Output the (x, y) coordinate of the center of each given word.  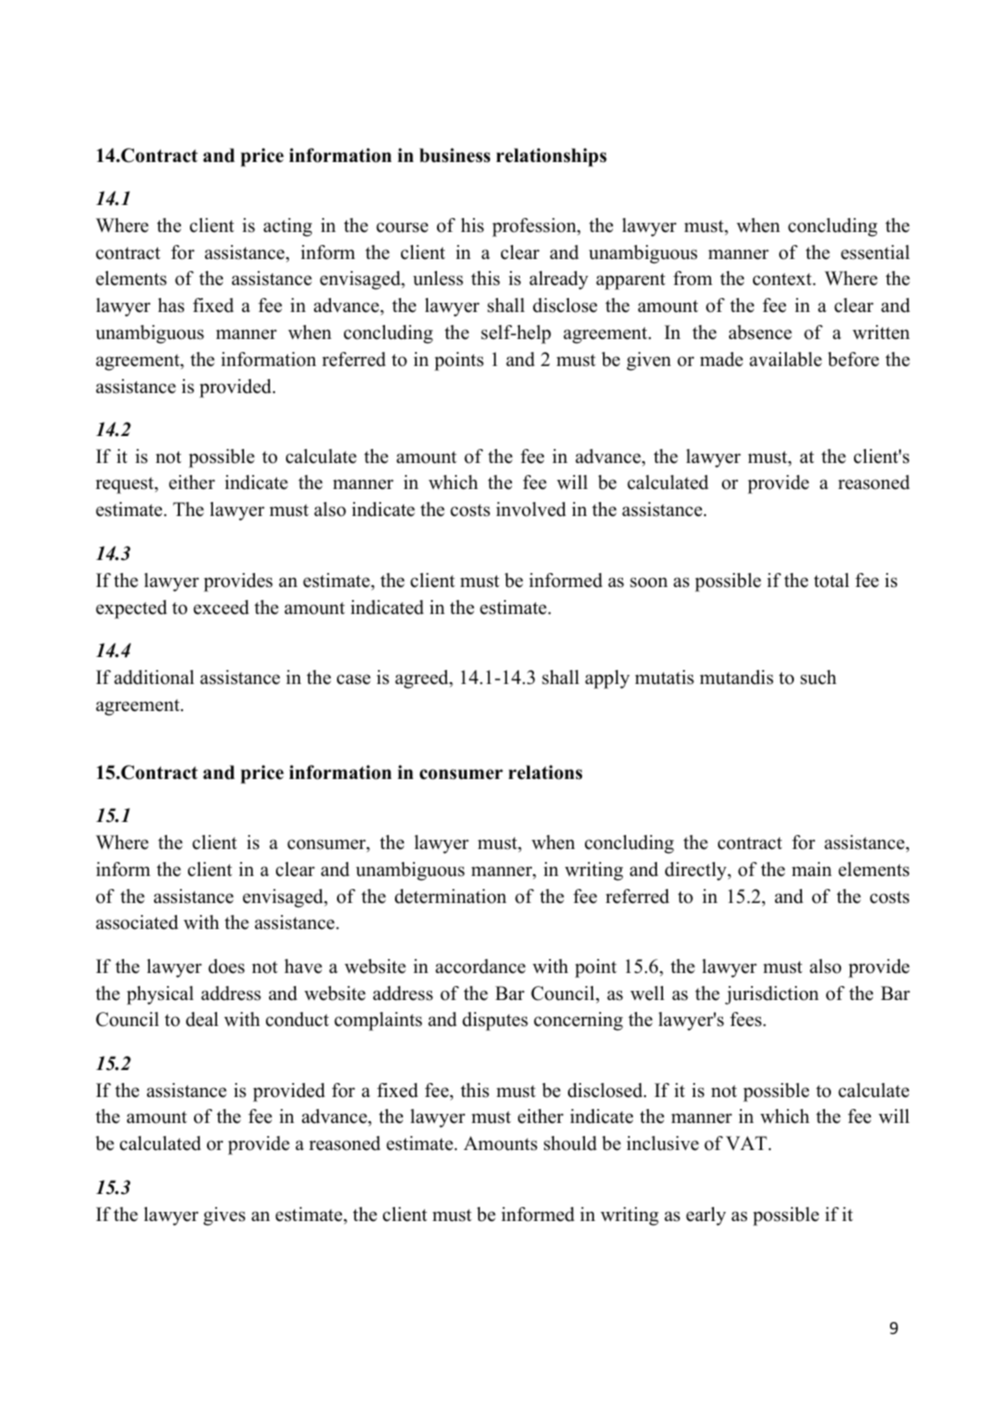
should (570, 1143)
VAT (747, 1143)
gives (224, 1216)
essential (875, 252)
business (454, 155)
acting (287, 227)
